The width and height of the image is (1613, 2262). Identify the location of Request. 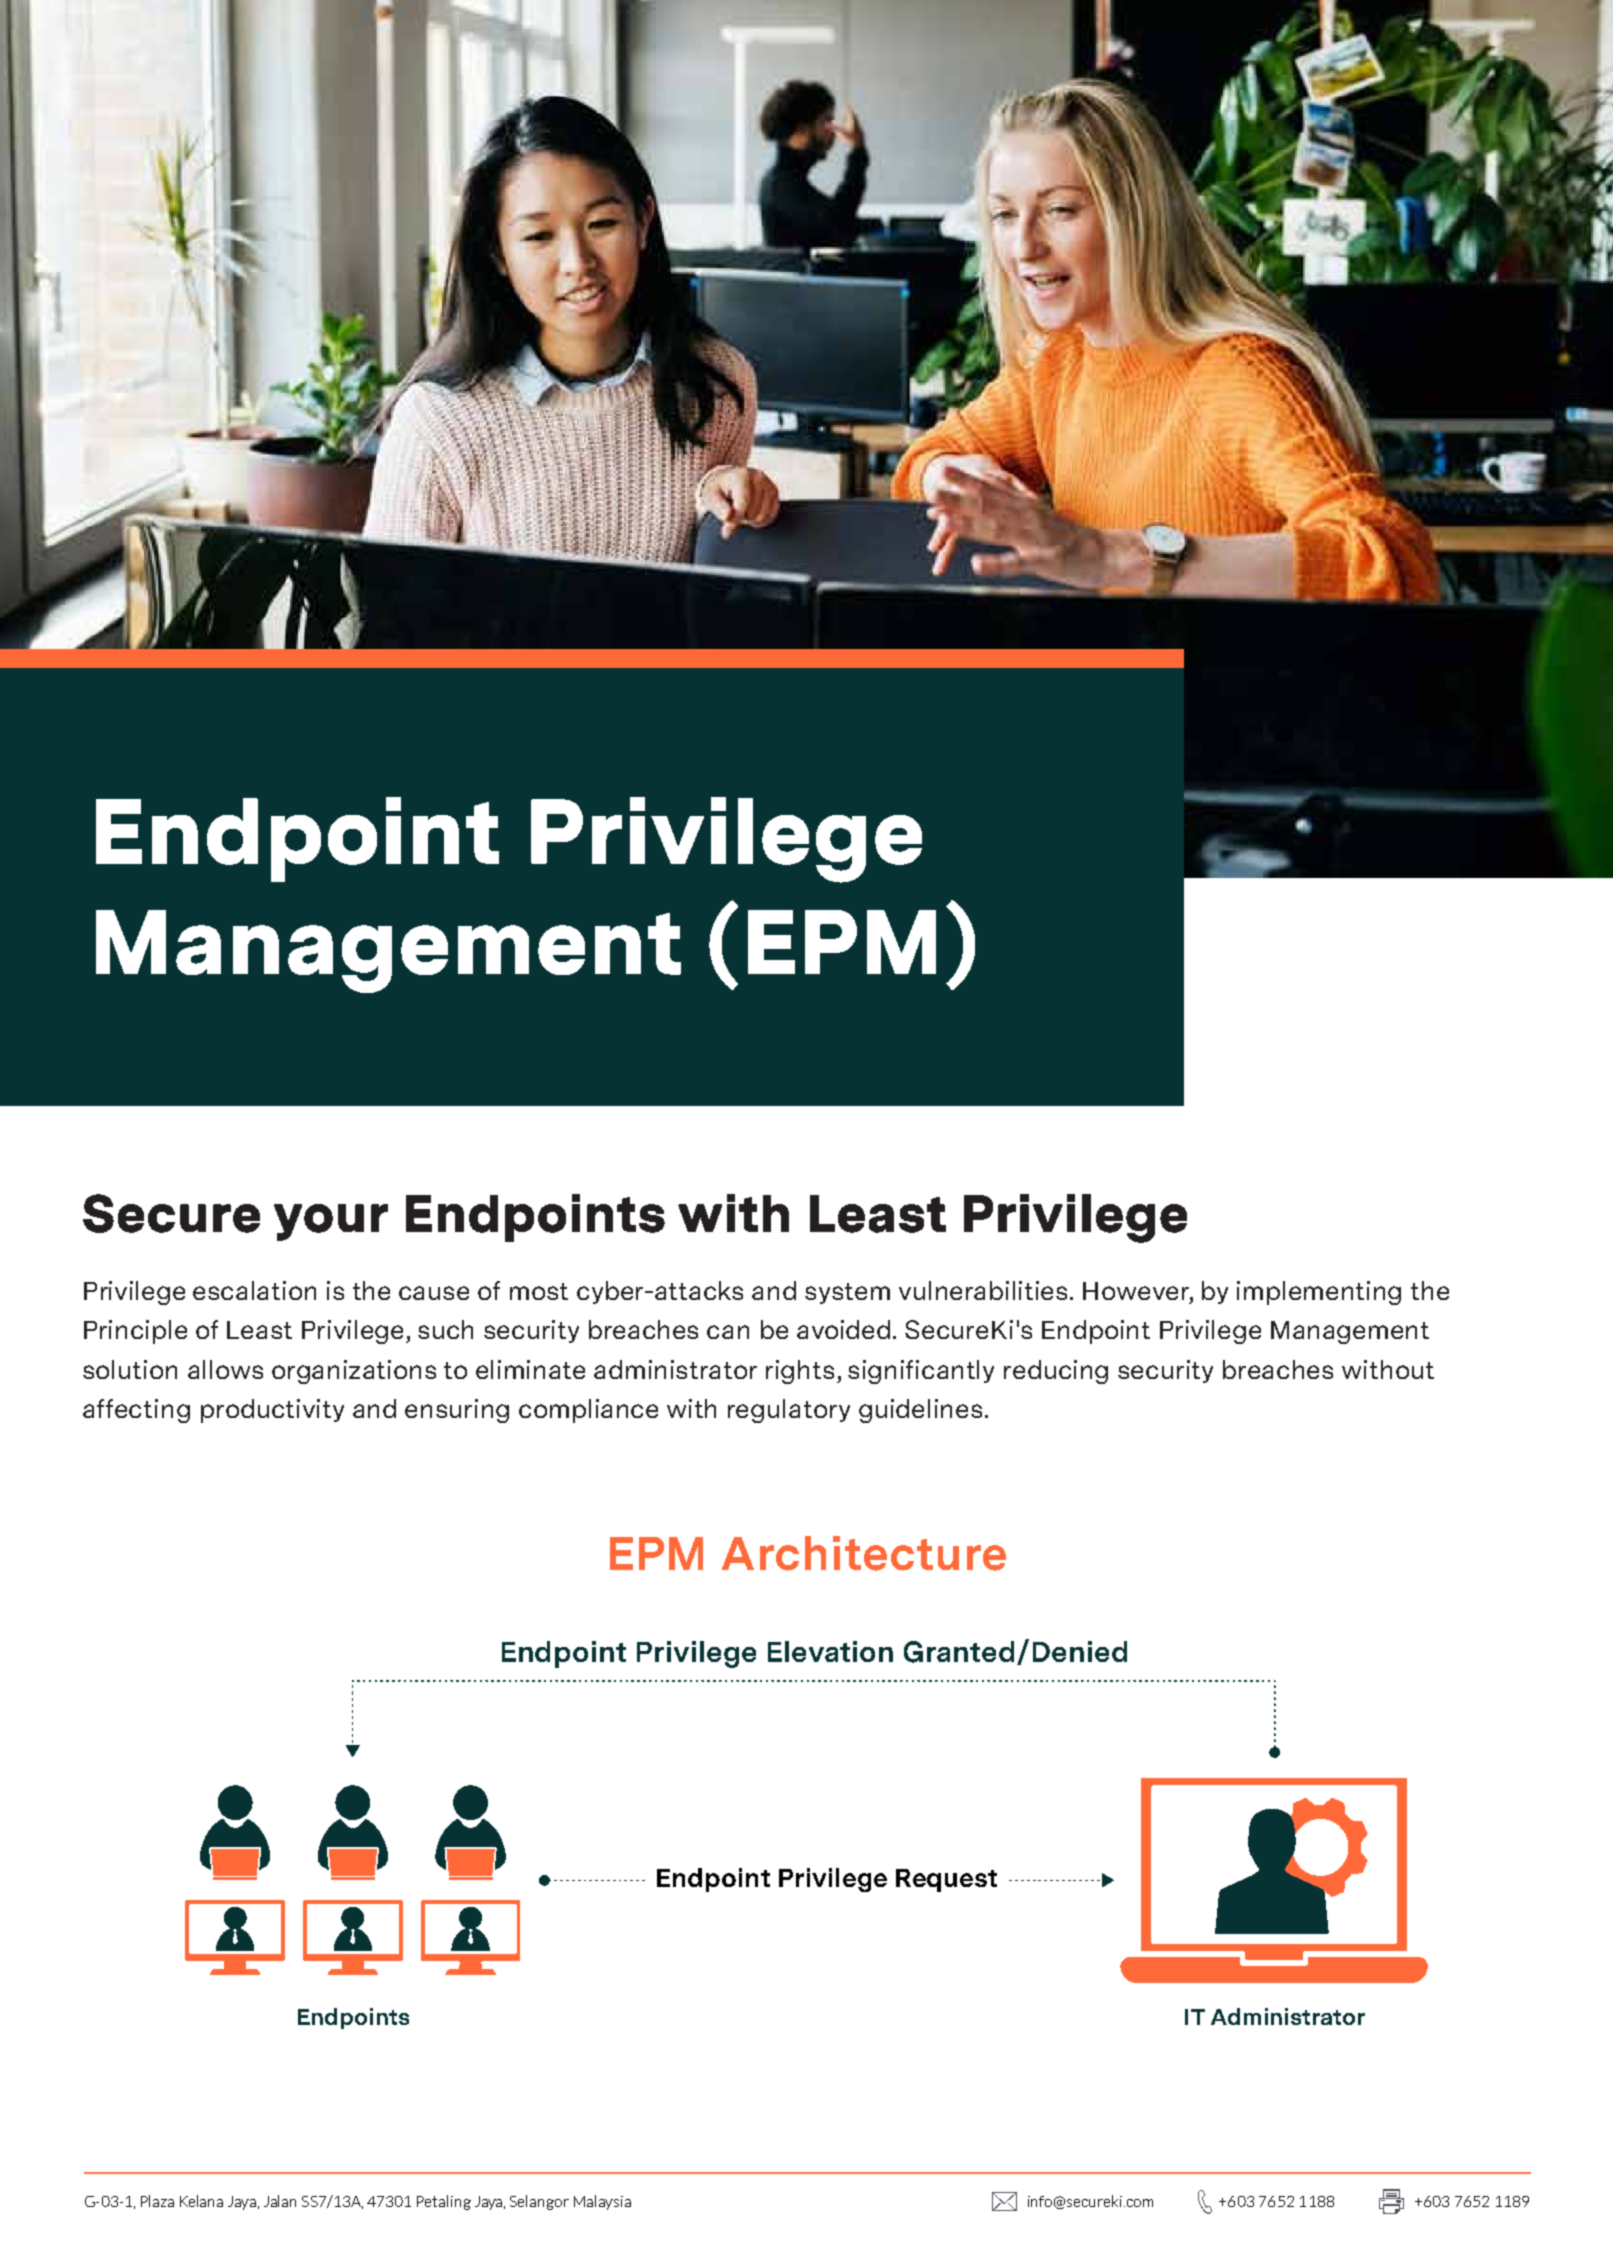
(946, 1880).
